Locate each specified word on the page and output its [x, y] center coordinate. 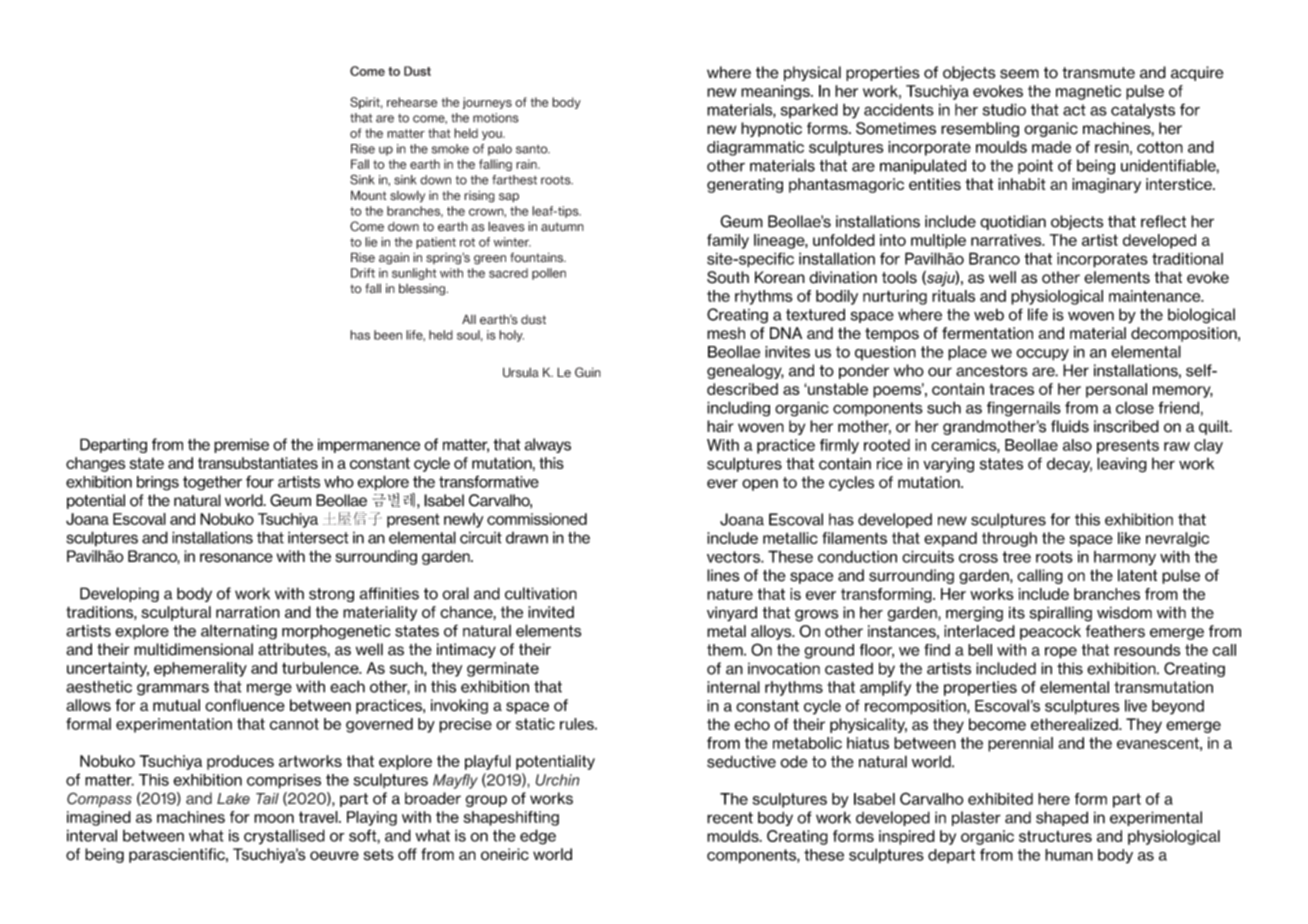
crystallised [284, 837]
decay [1069, 465]
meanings [776, 92]
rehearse [412, 102]
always [548, 445]
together [212, 483]
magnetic [1088, 92]
